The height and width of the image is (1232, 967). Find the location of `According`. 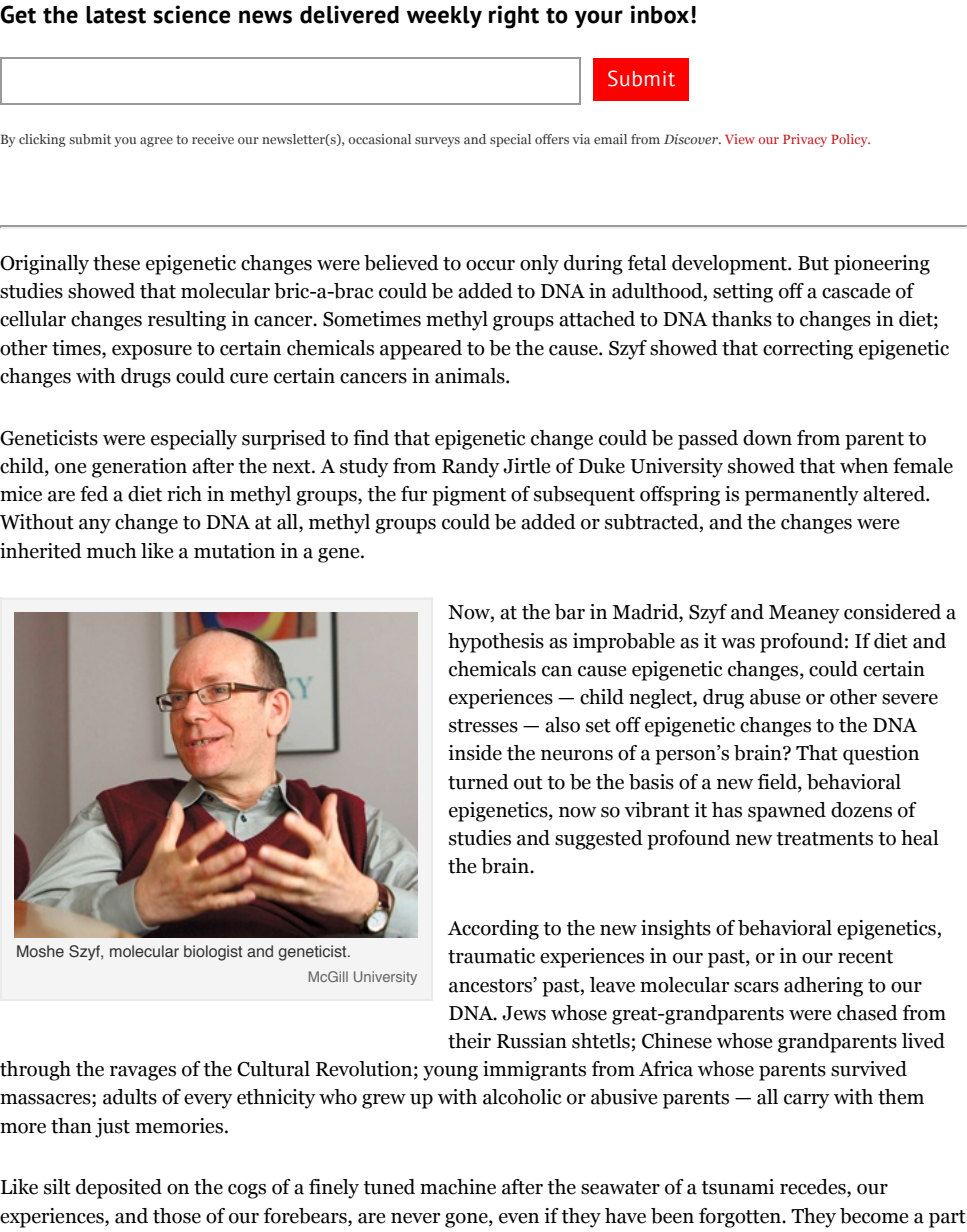

According is located at coordinates (493, 930).
